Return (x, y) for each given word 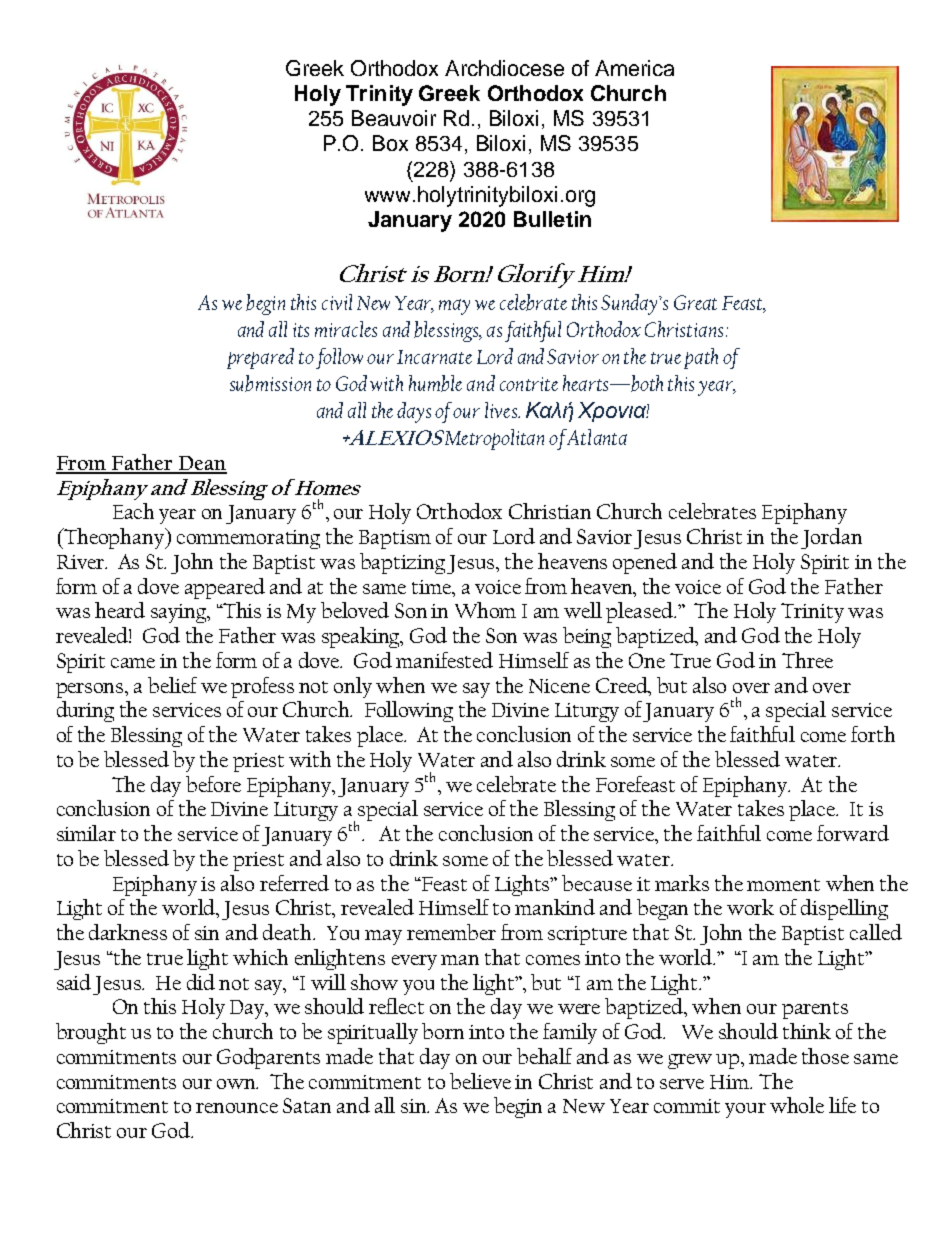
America (634, 68)
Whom (485, 610)
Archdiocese (504, 68)
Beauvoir (394, 118)
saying (180, 613)
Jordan (831, 538)
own (237, 1084)
